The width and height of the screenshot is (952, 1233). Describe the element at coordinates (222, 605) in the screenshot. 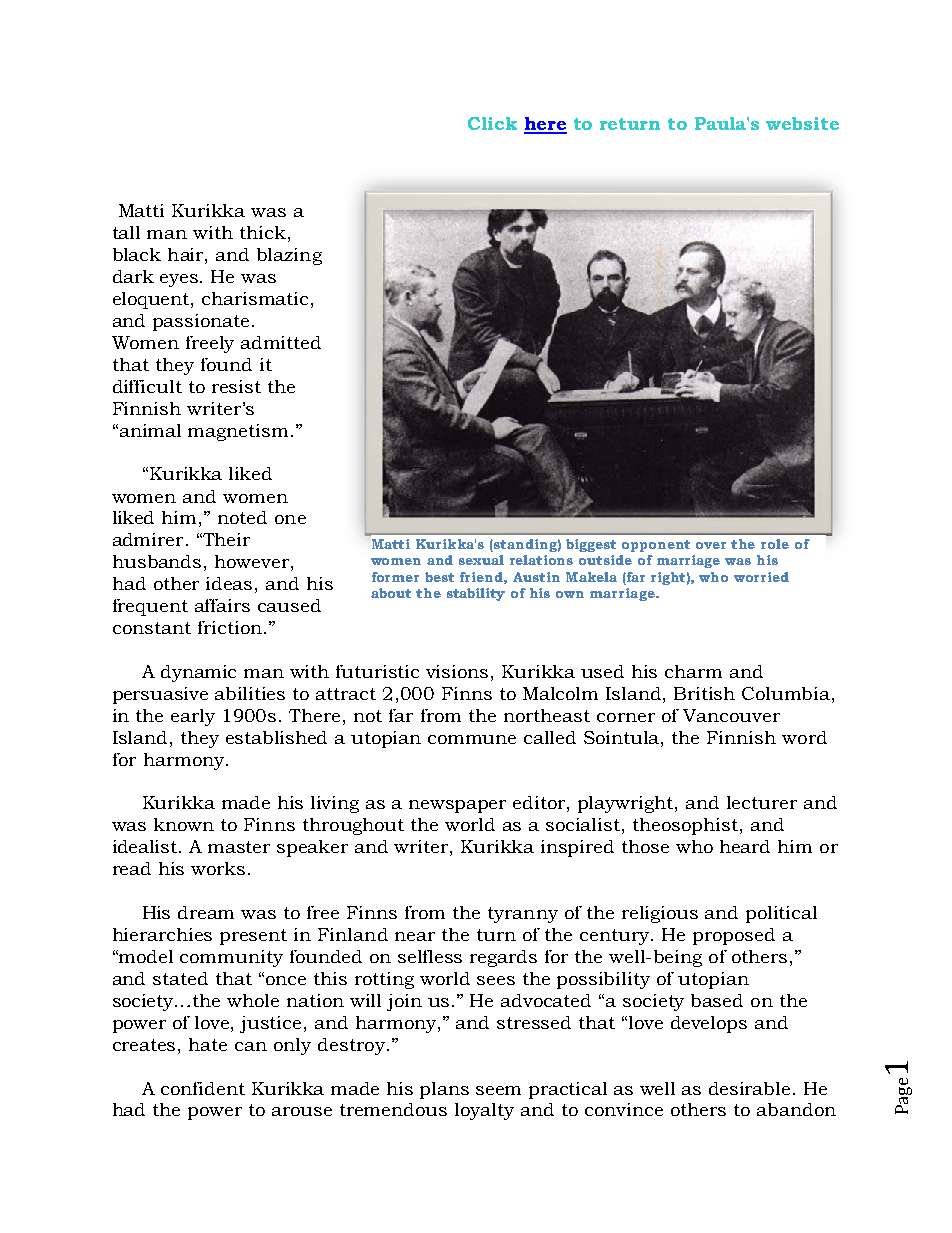

I see `affairs` at that location.
